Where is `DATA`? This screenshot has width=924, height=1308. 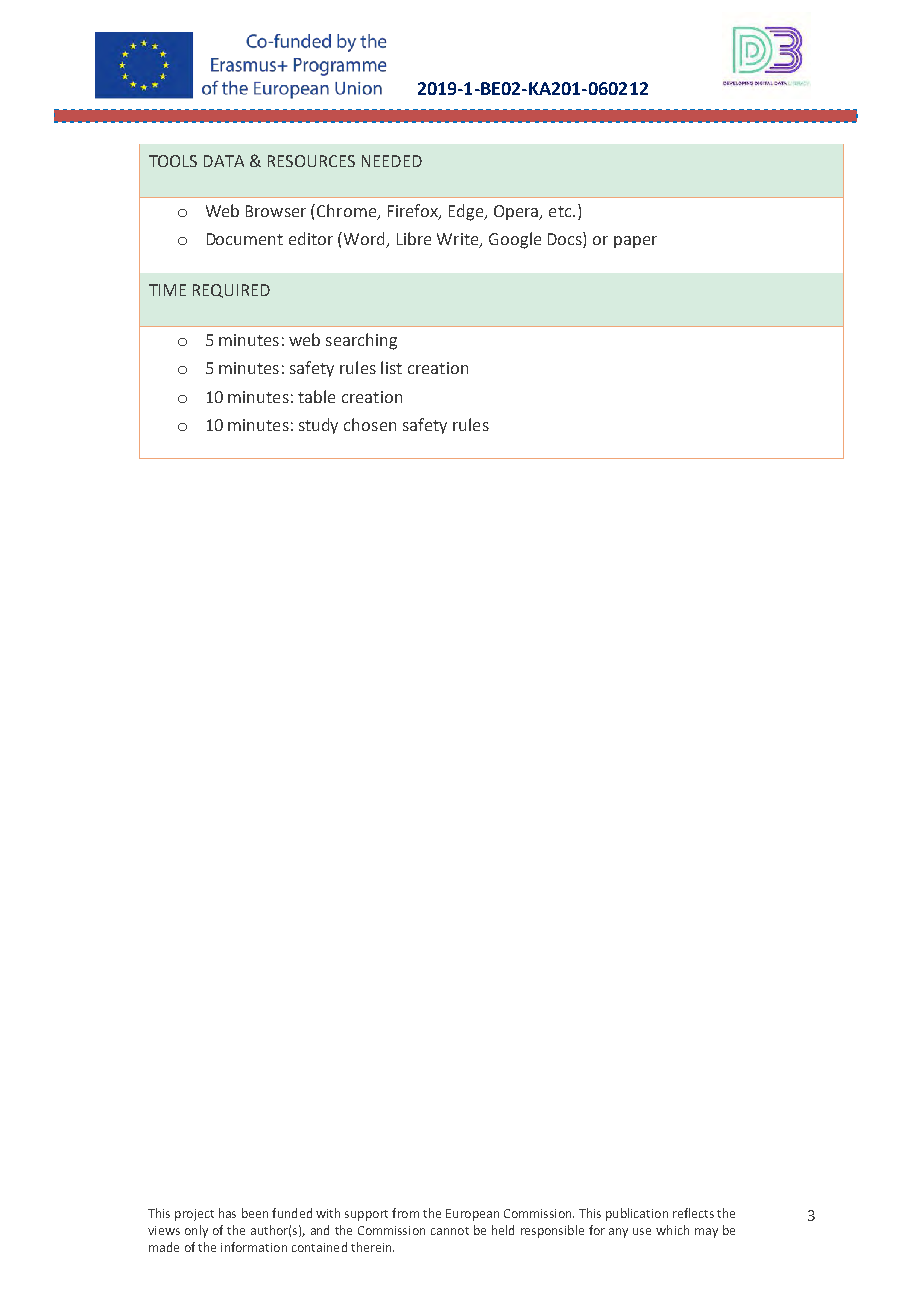
DATA is located at coordinates (224, 161).
